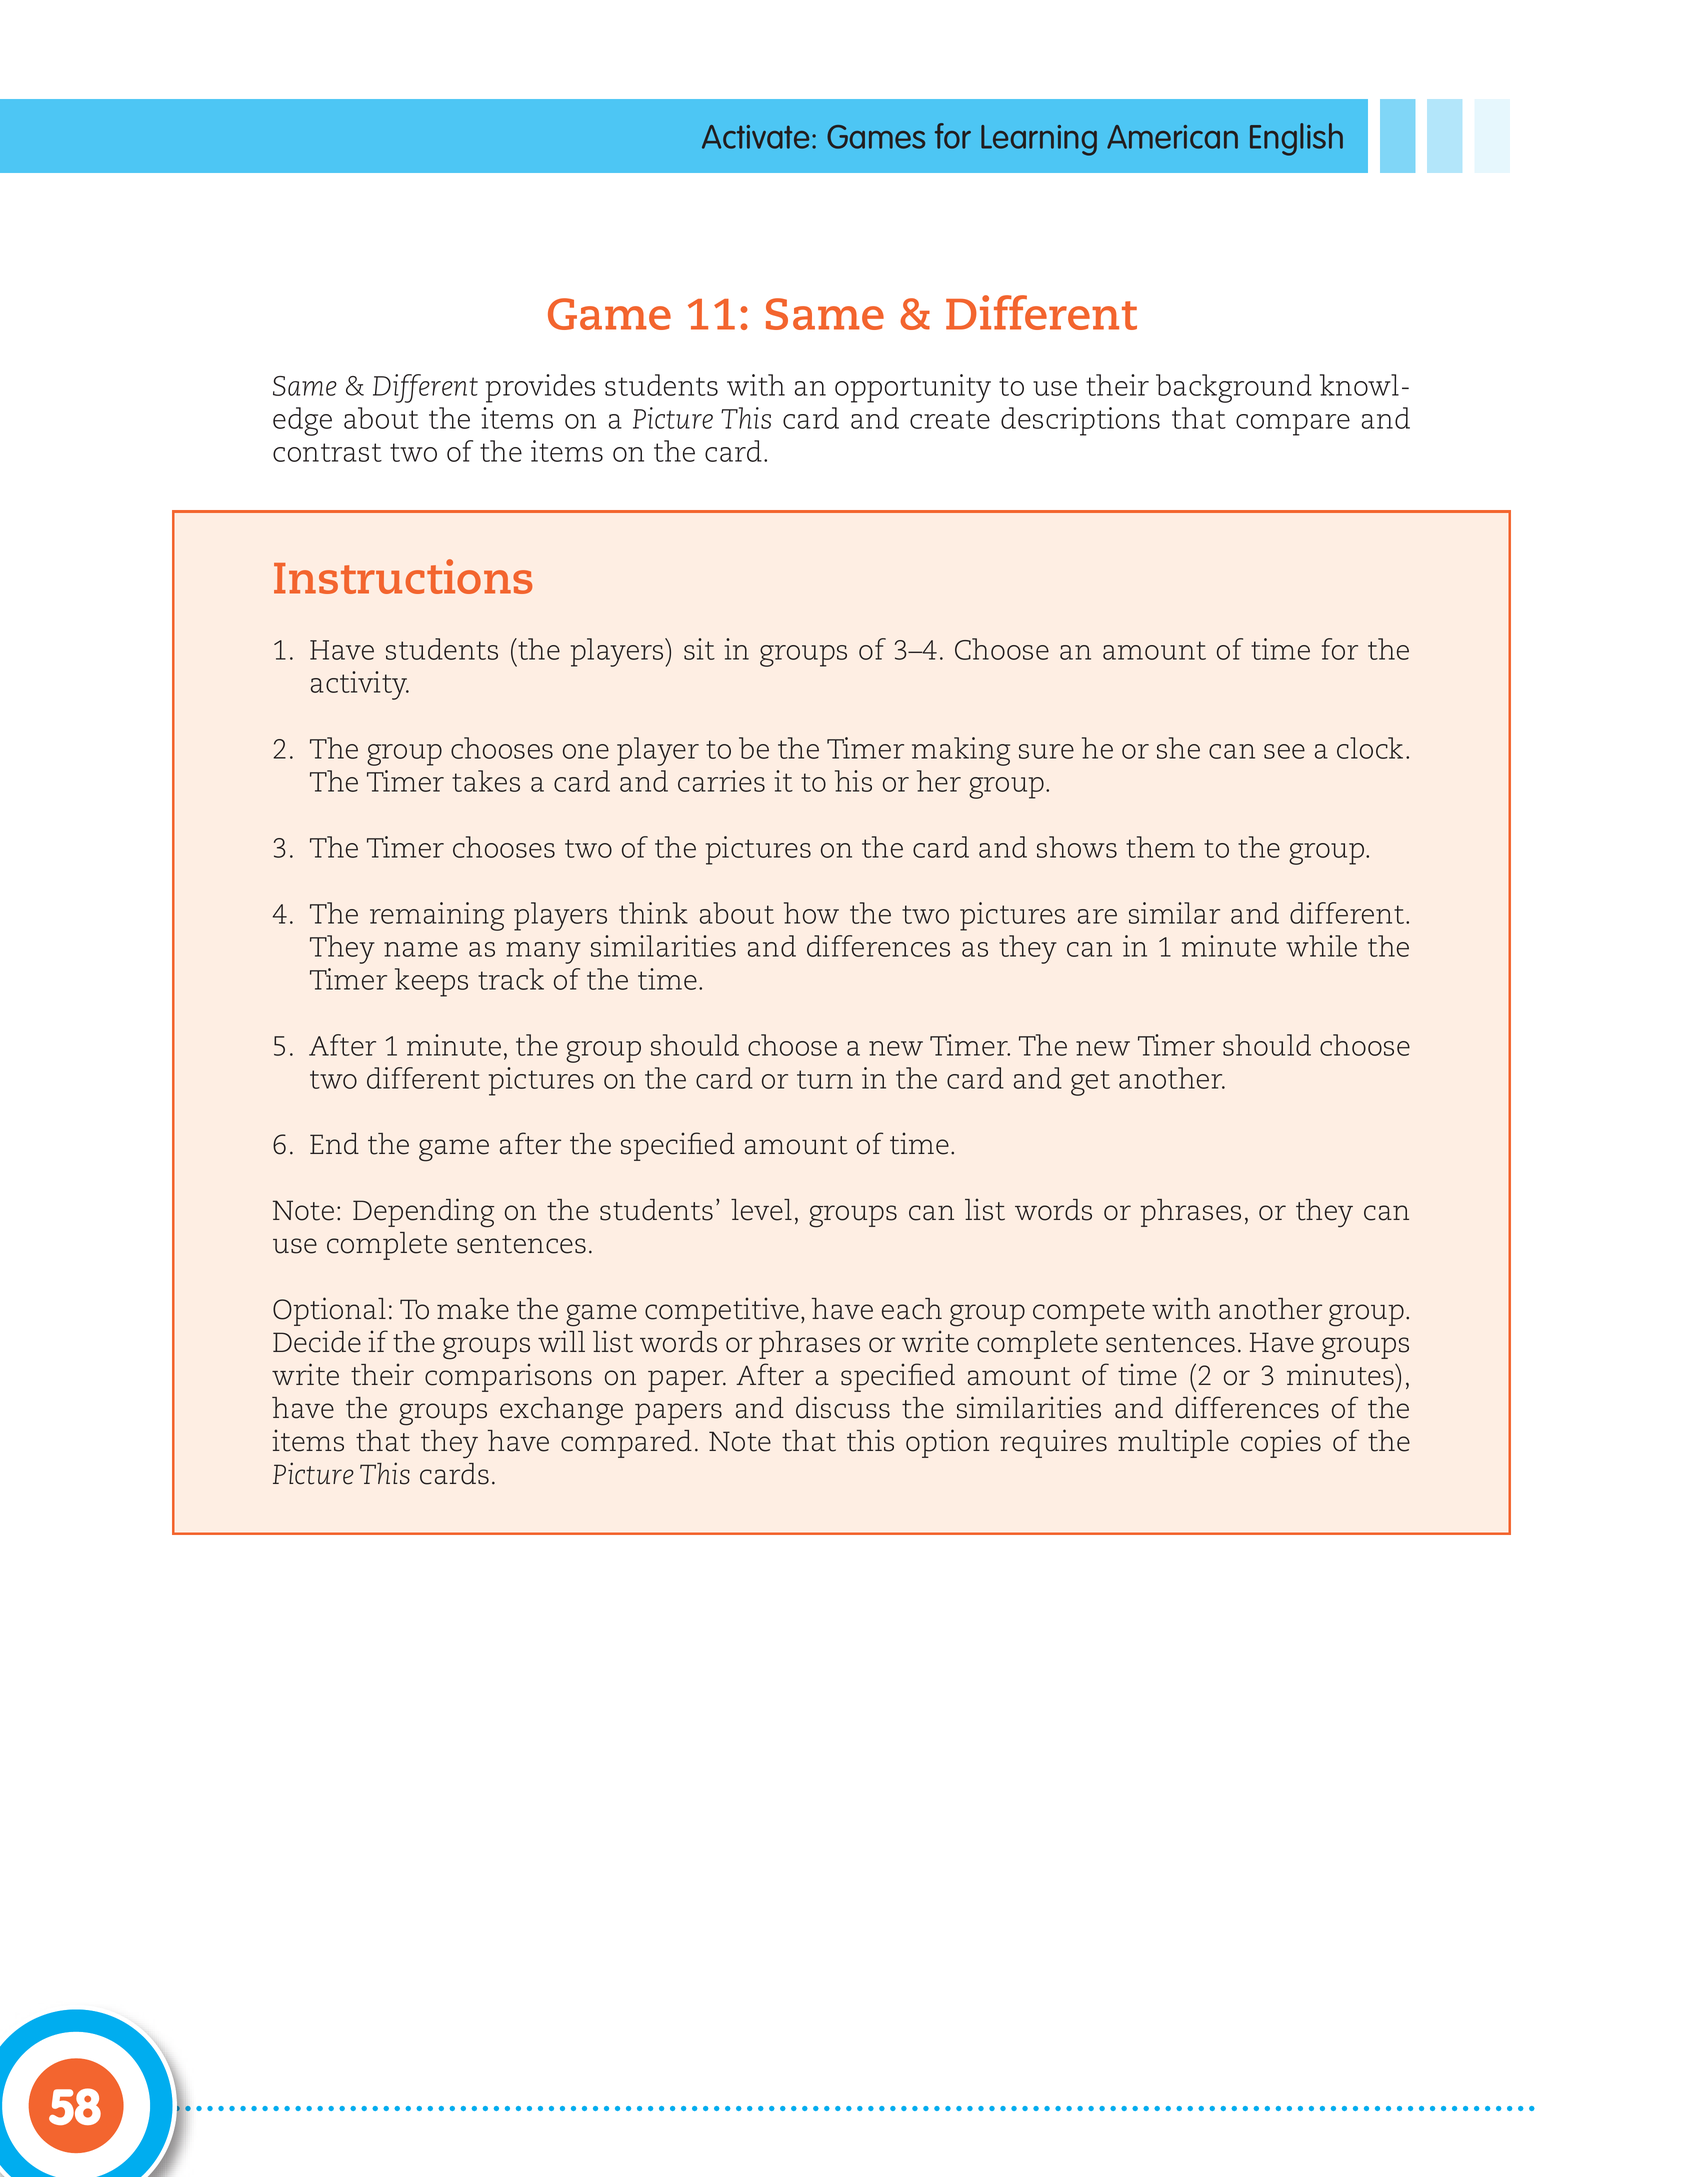  Describe the element at coordinates (755, 137) in the screenshot. I see `Activate` at that location.
